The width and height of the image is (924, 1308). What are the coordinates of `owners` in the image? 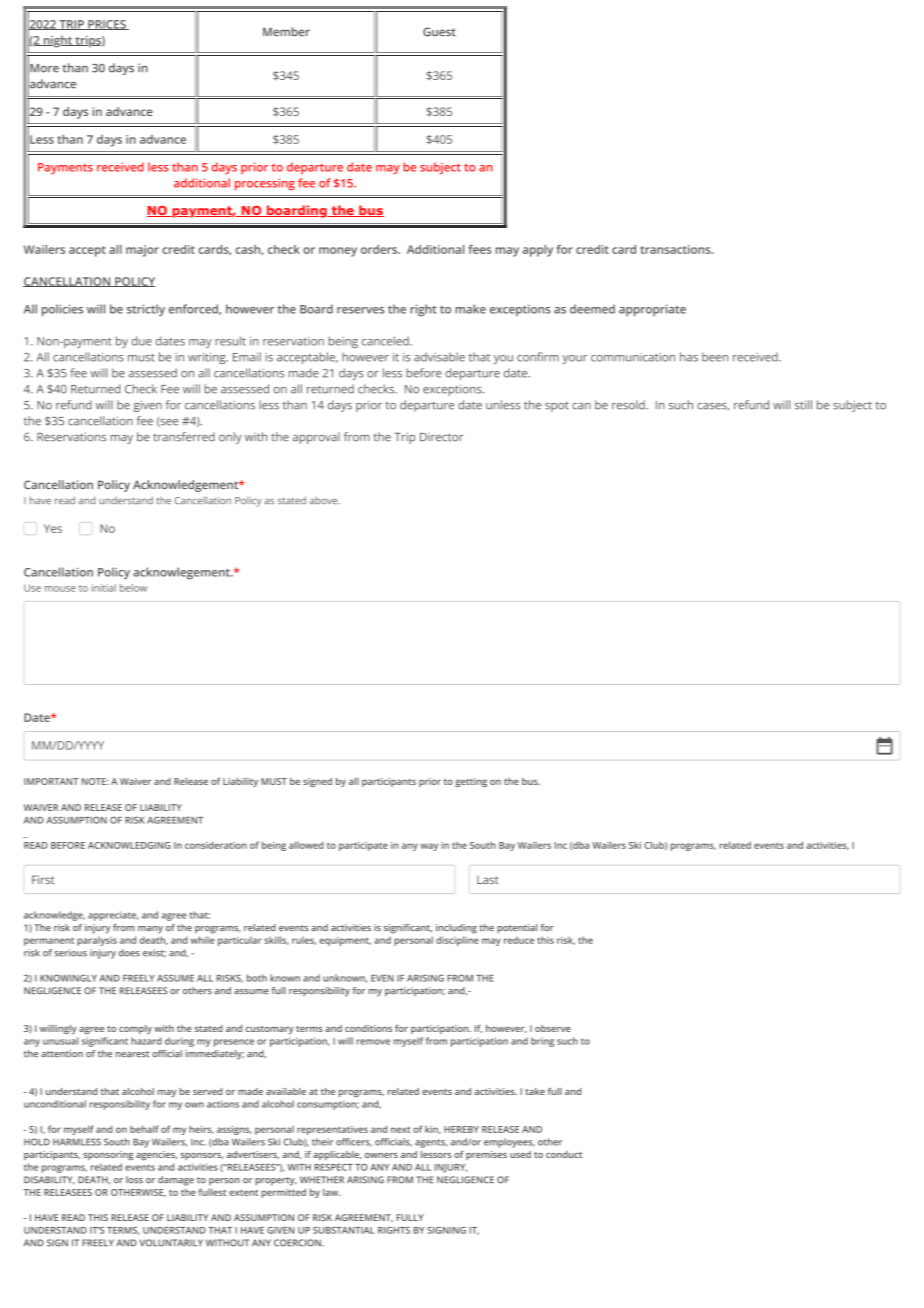 It's located at (381, 1155).
